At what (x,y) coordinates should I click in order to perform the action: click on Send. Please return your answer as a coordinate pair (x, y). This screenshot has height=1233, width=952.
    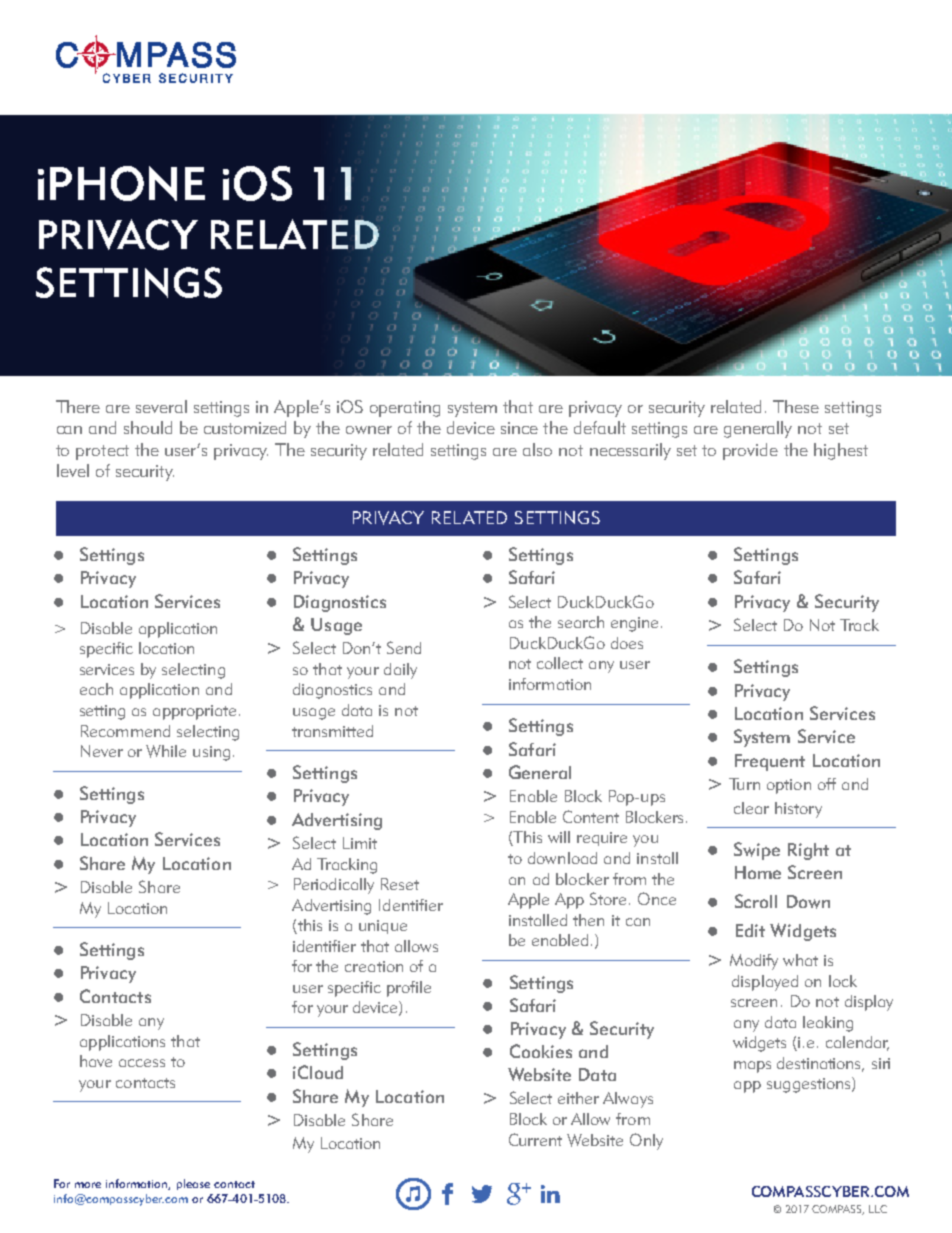
    Looking at the image, I should click on (404, 647).
